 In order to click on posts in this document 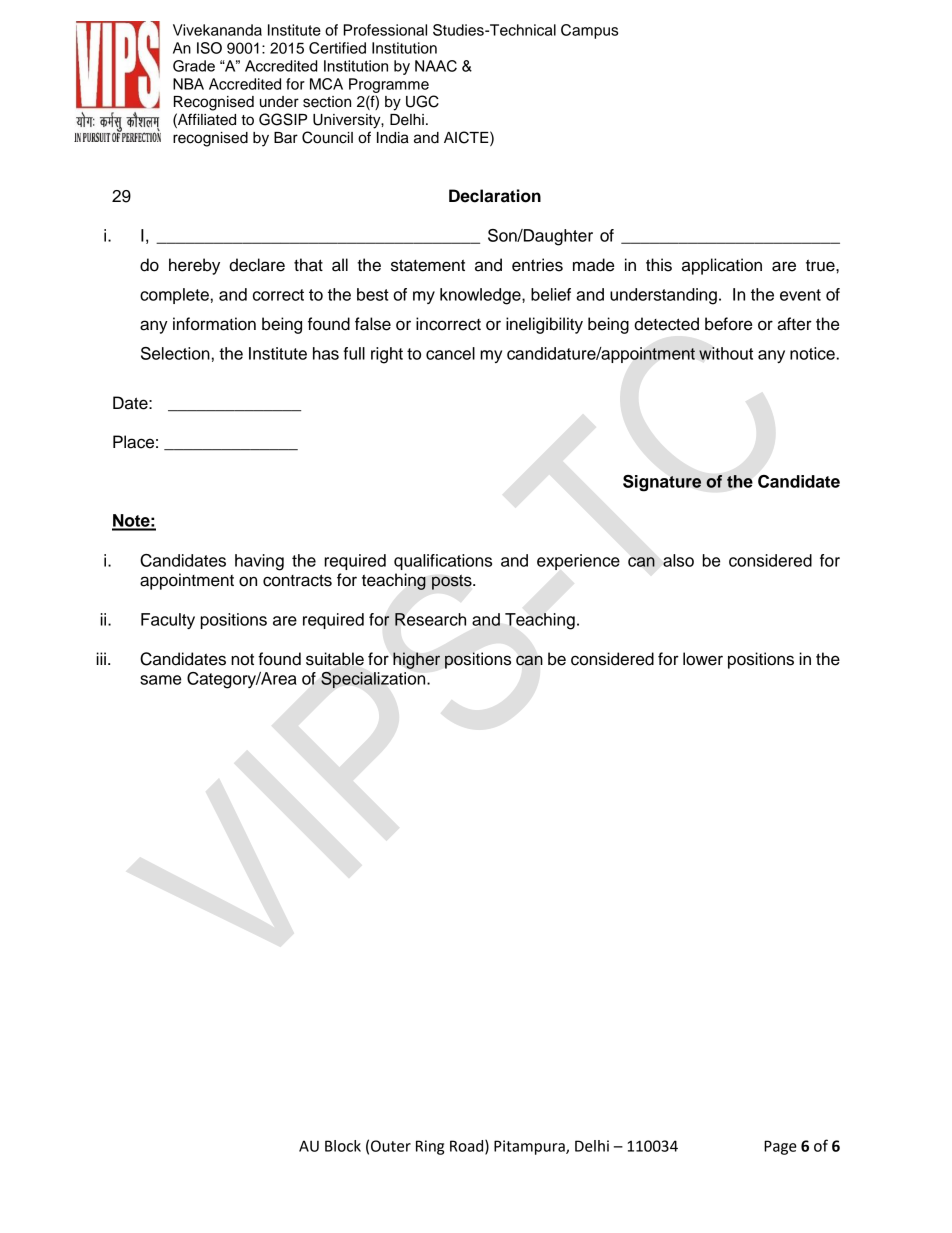, I will do `click(453, 582)`.
